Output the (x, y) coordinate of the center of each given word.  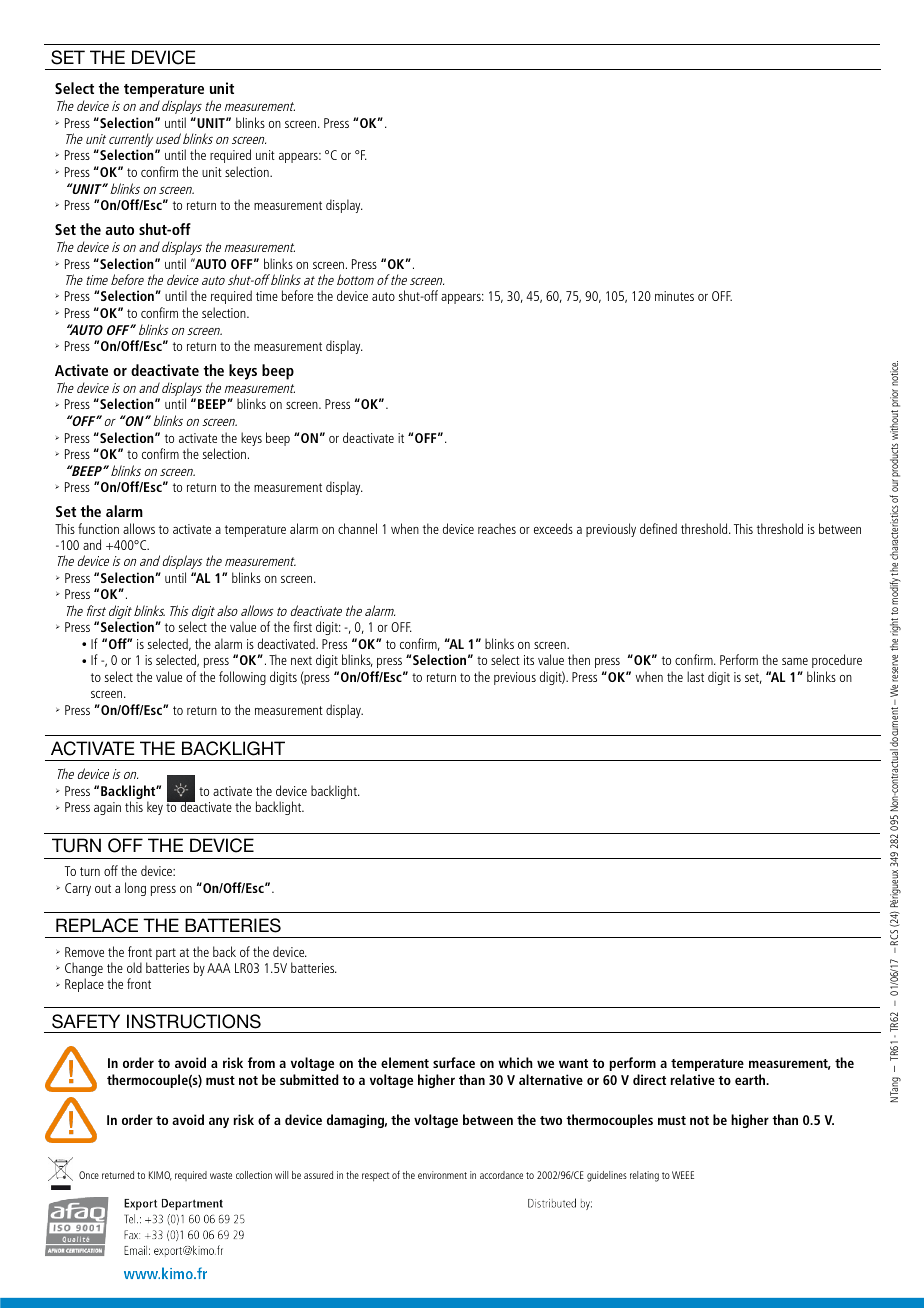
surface (454, 1062)
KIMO (160, 1176)
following (242, 678)
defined (658, 528)
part (166, 954)
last (695, 676)
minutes (674, 296)
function (98, 528)
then (579, 659)
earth (751, 1079)
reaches (497, 528)
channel (357, 528)
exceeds (553, 528)
